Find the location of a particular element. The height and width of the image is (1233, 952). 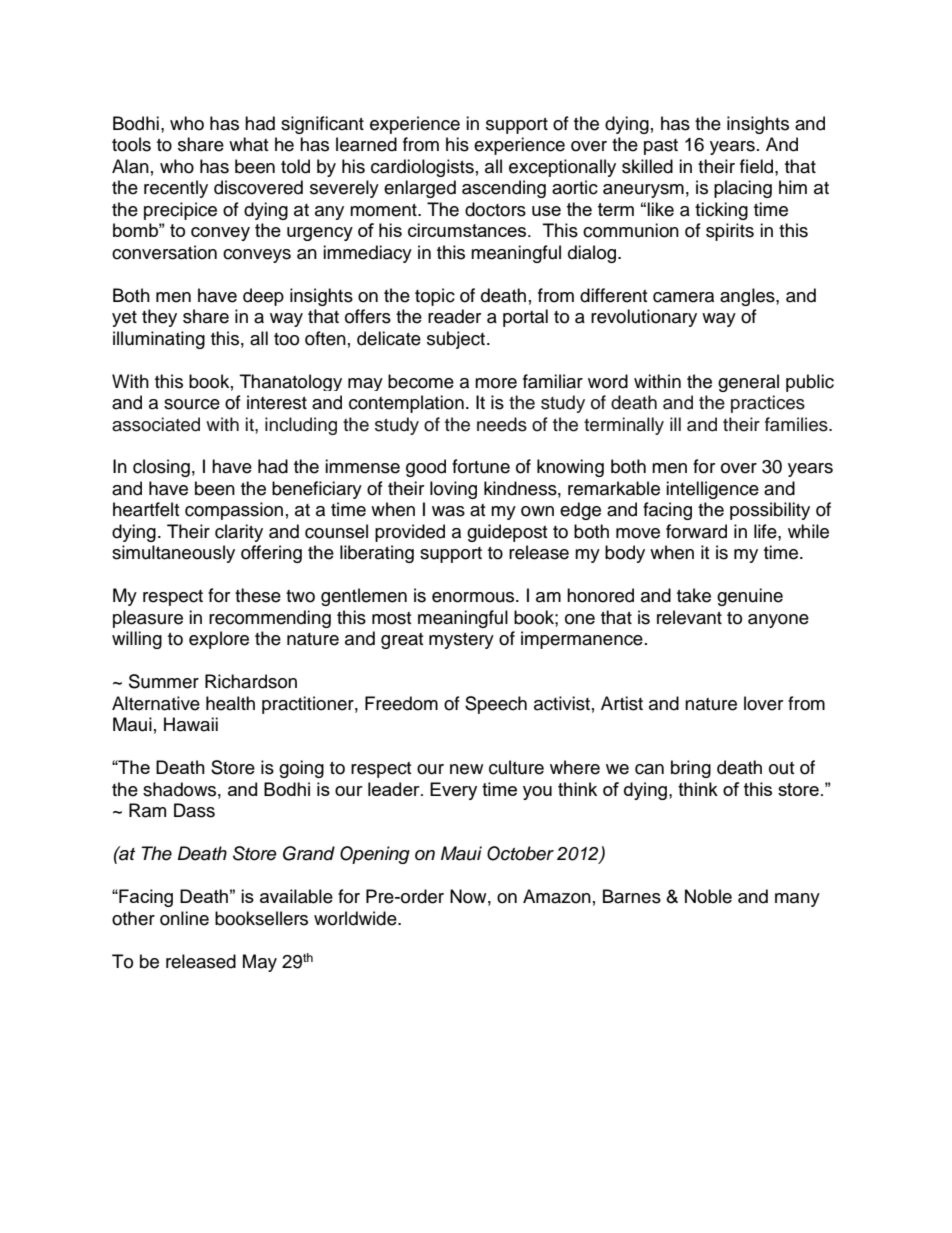

cardiologists is located at coordinates (422, 168).
